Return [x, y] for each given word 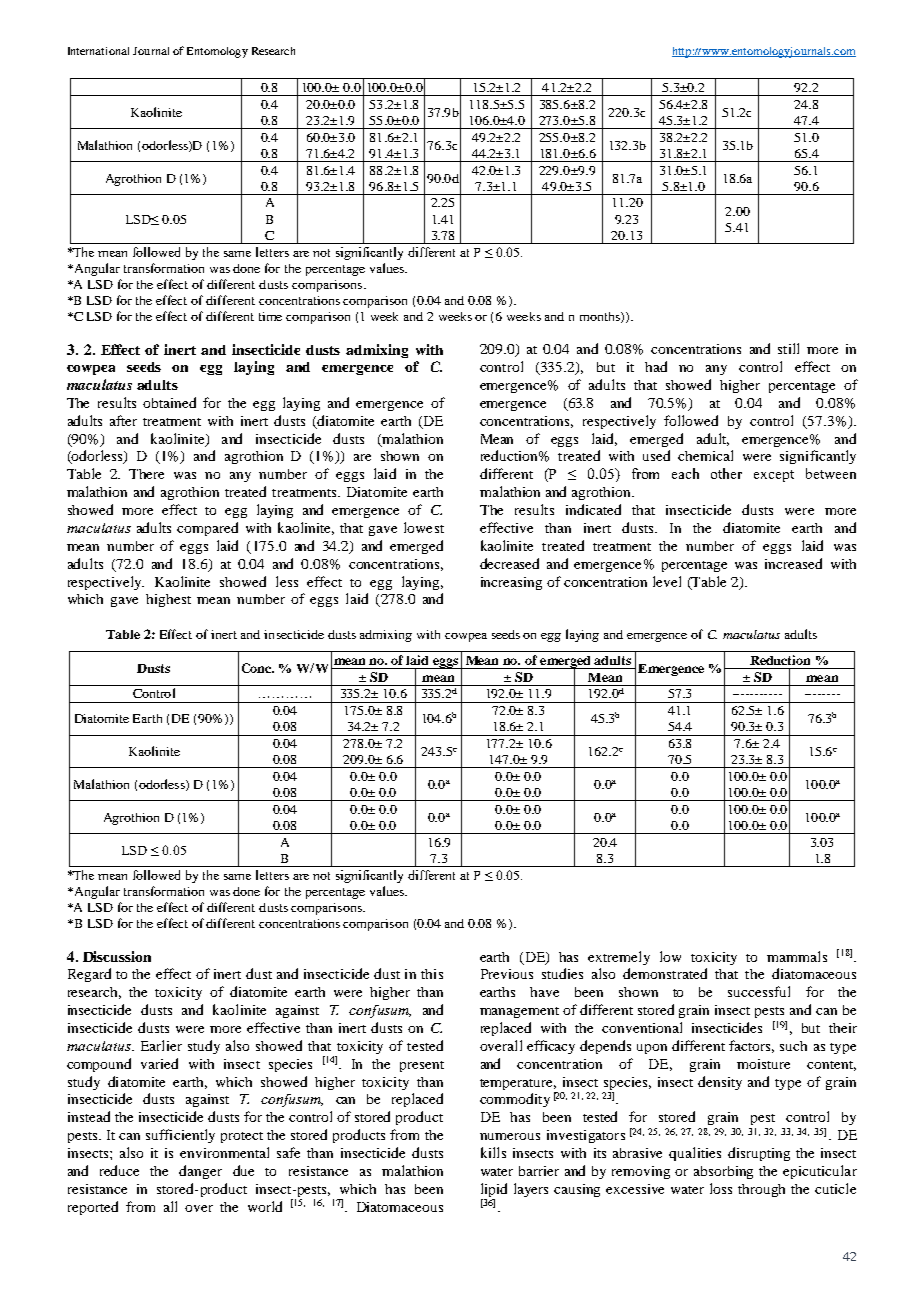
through [761, 1190]
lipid [494, 1191]
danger [200, 1172]
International [98, 51]
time [270, 316]
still [788, 348]
